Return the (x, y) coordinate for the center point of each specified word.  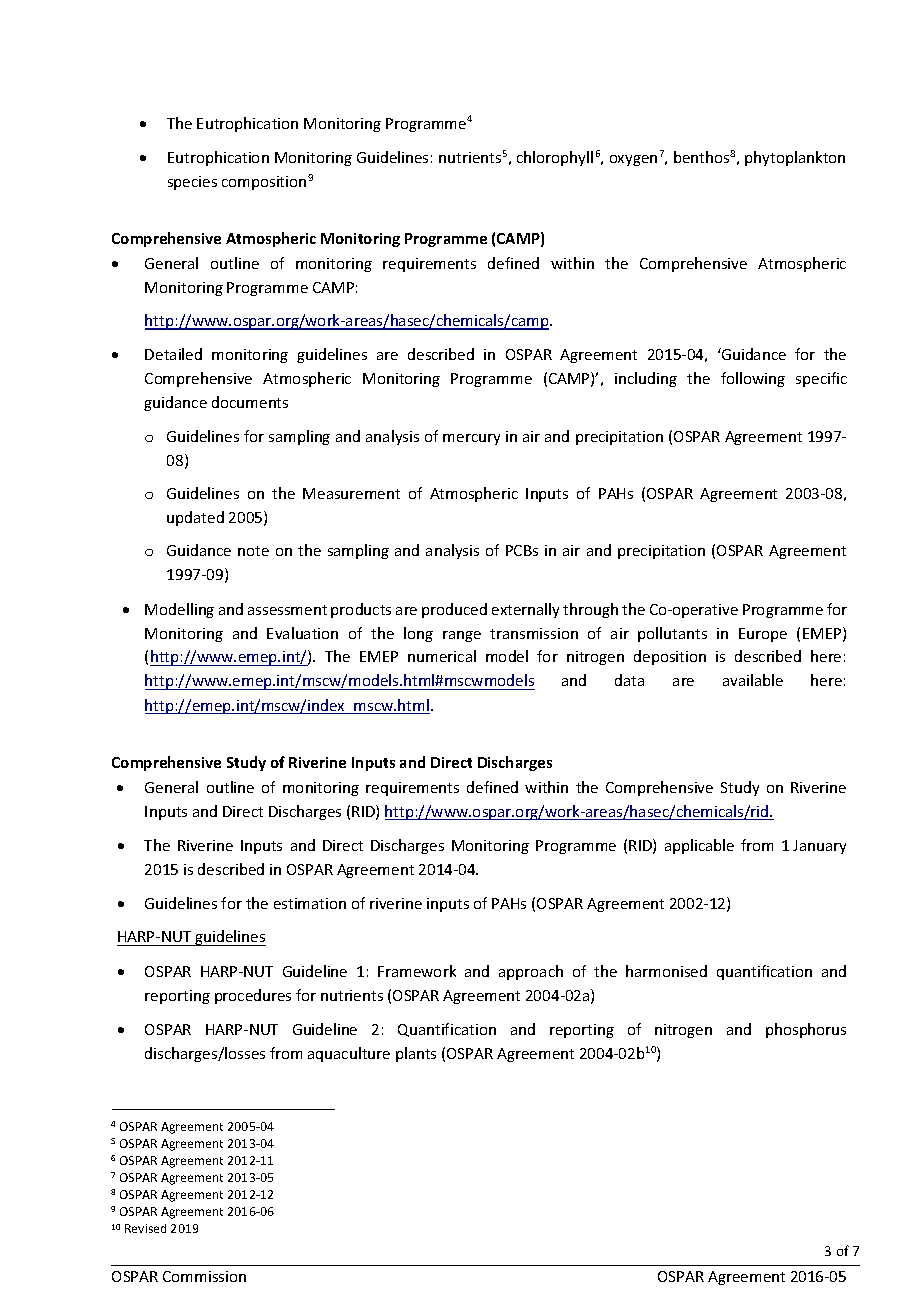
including (646, 379)
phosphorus (806, 1030)
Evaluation (302, 633)
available (753, 680)
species (192, 183)
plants (416, 1054)
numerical (442, 656)
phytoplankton (795, 158)
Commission (204, 1276)
